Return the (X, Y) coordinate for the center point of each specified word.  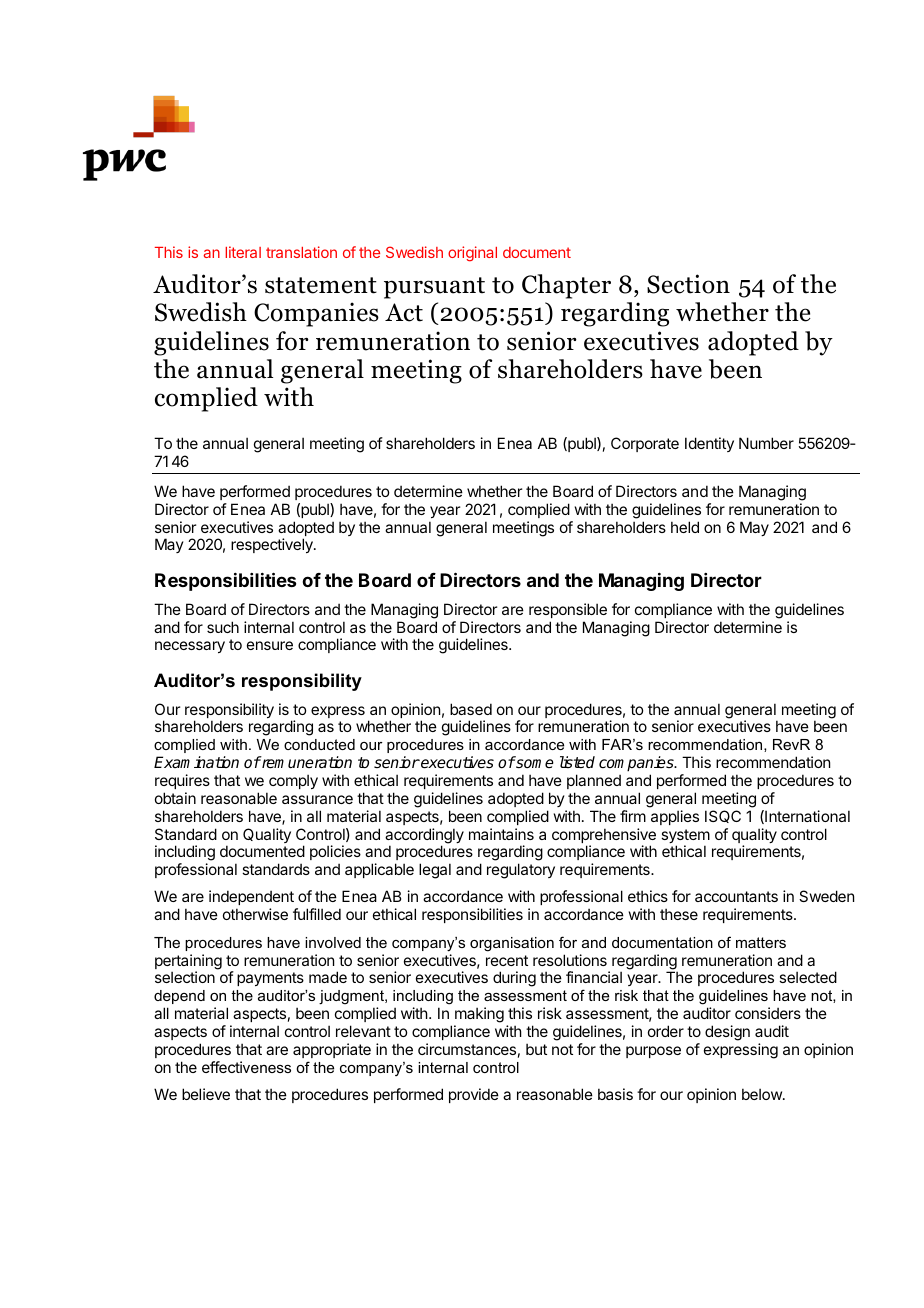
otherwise (255, 914)
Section (688, 284)
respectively (273, 545)
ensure (270, 645)
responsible (568, 610)
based (471, 709)
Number (766, 443)
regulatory (521, 871)
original (472, 254)
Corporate (645, 444)
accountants (736, 896)
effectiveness (246, 1067)
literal (243, 252)
